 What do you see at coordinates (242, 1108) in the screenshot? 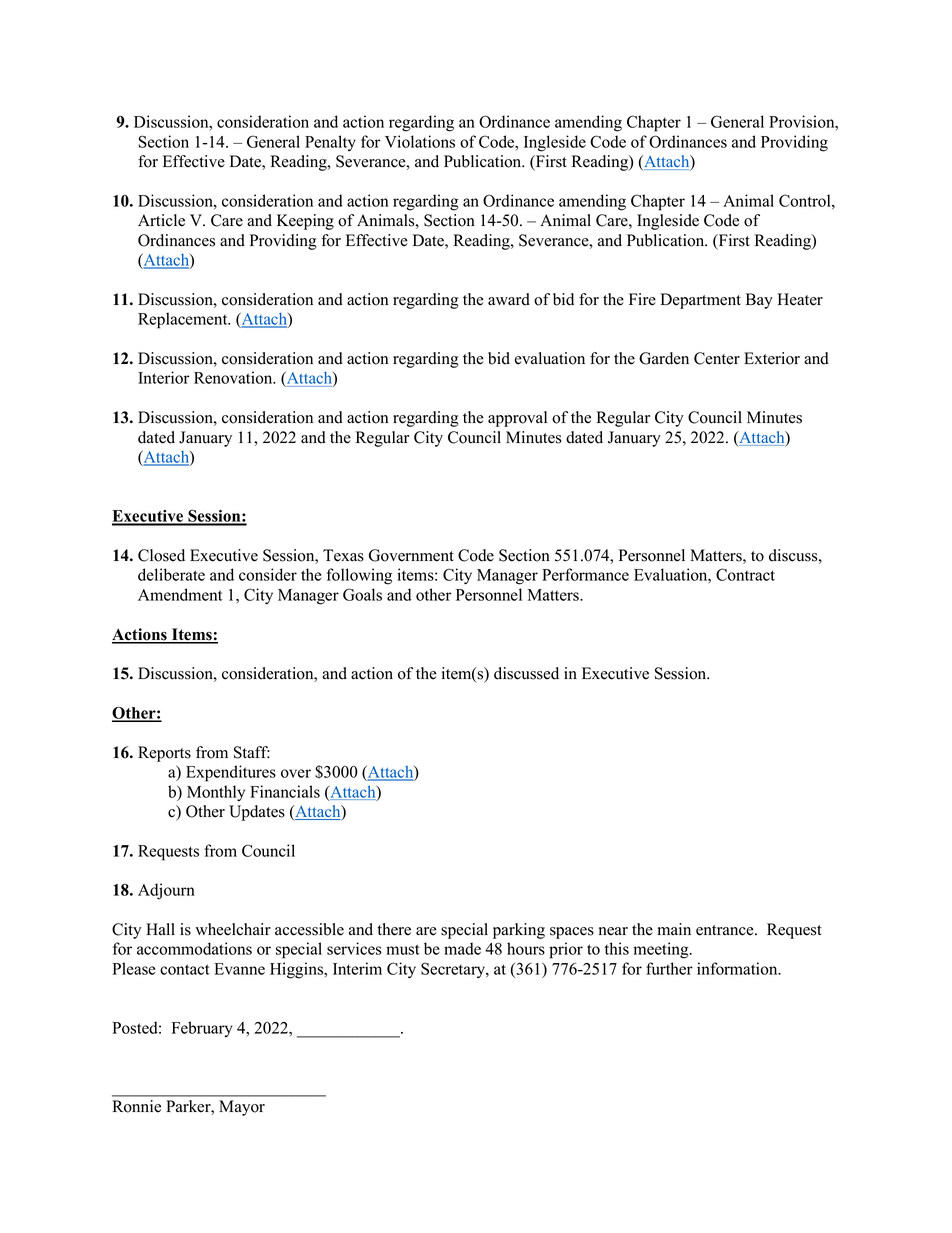
I see `Mayor` at bounding box center [242, 1108].
